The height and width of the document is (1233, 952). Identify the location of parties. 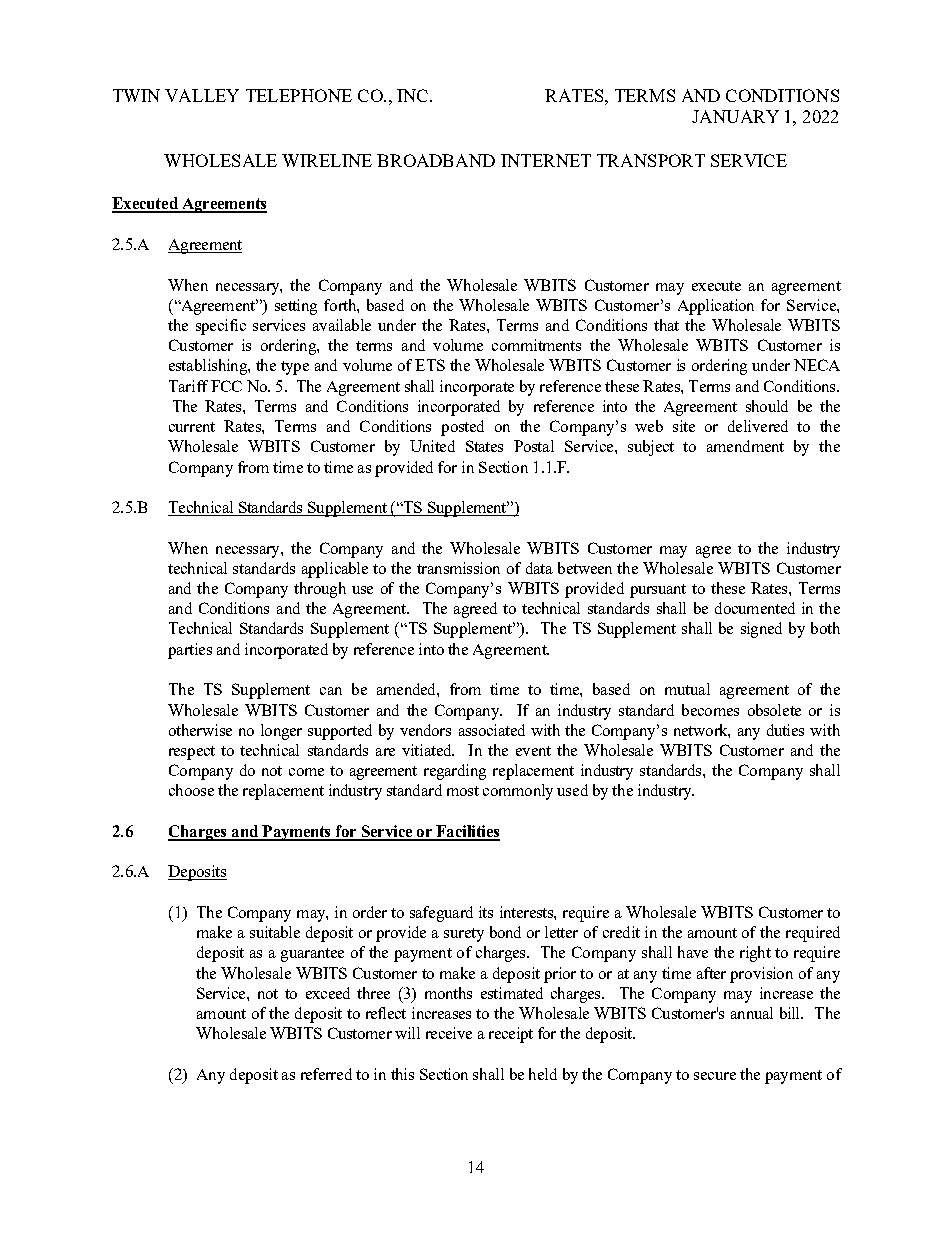
(190, 651).
